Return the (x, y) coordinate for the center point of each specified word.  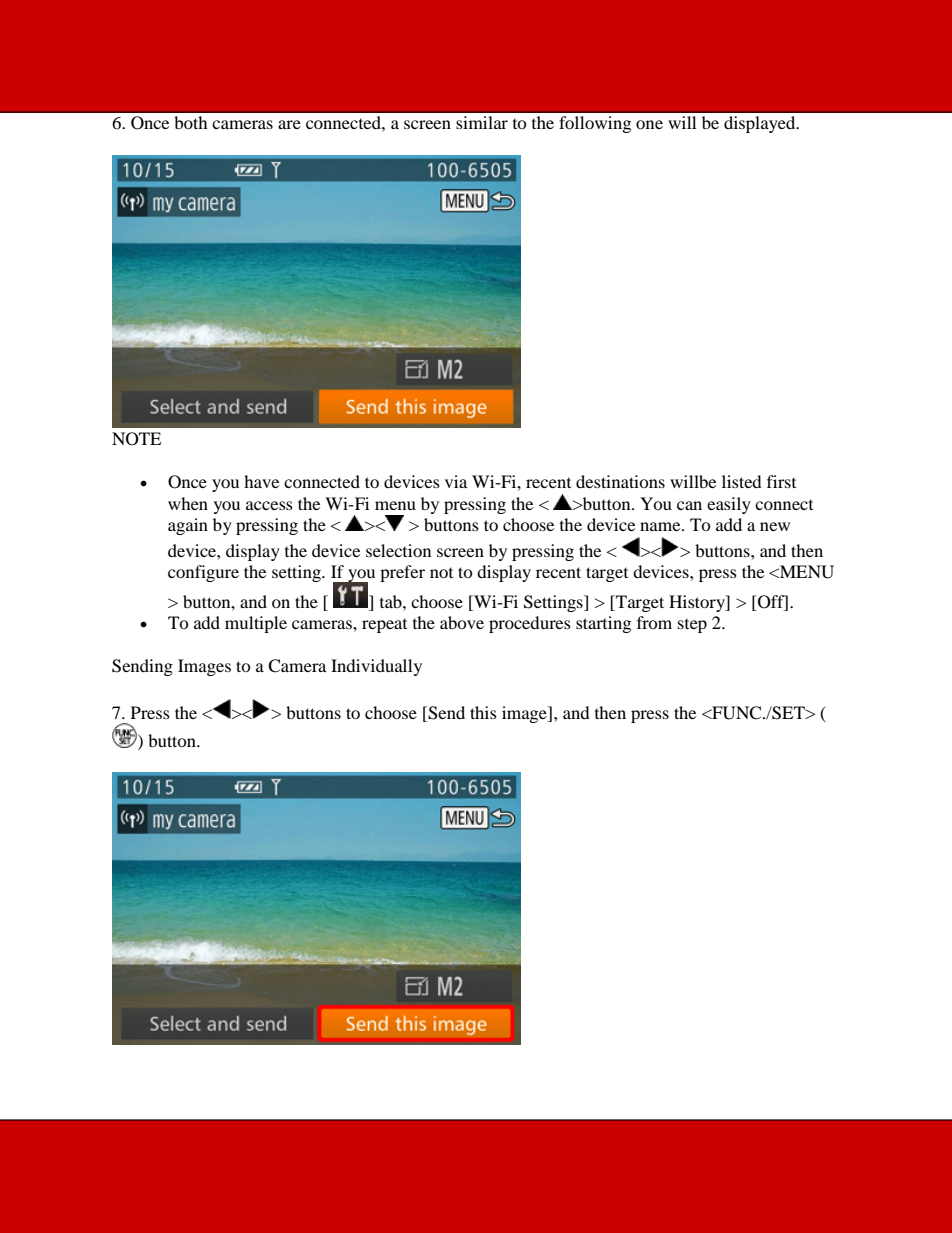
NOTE (136, 439)
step (692, 626)
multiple (256, 624)
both (191, 122)
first (781, 481)
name (661, 526)
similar (482, 122)
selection (398, 550)
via (456, 481)
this (483, 712)
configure (203, 573)
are (289, 124)
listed (742, 481)
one (649, 124)
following (595, 124)
